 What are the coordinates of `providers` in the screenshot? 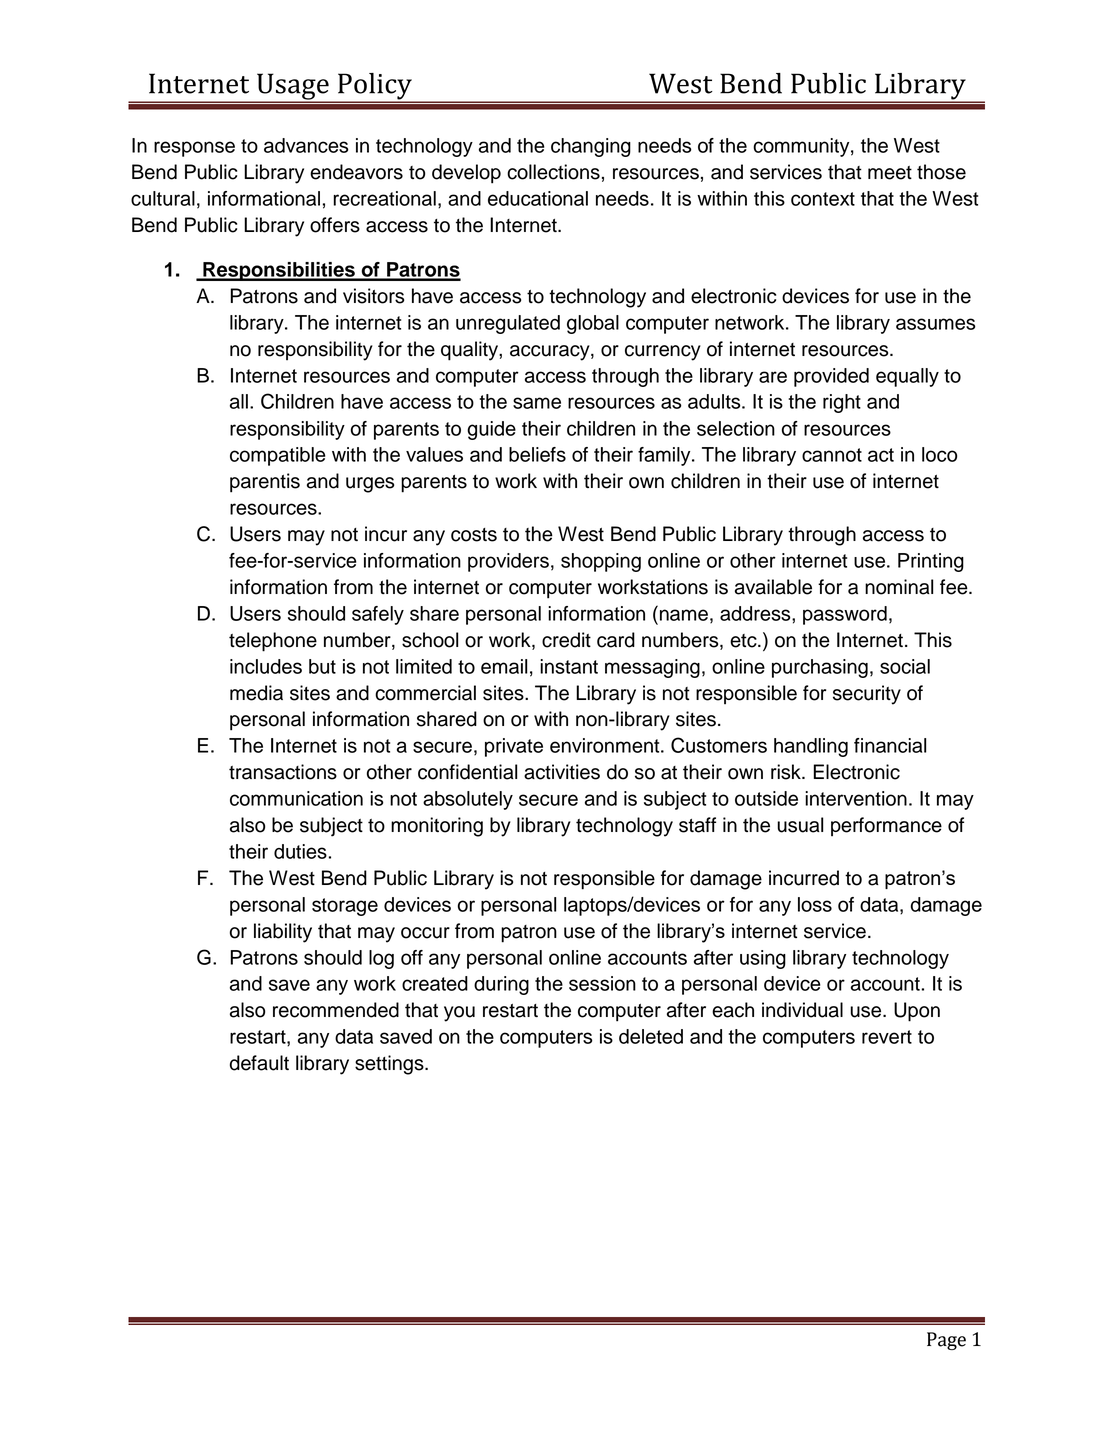 It's located at (508, 562).
